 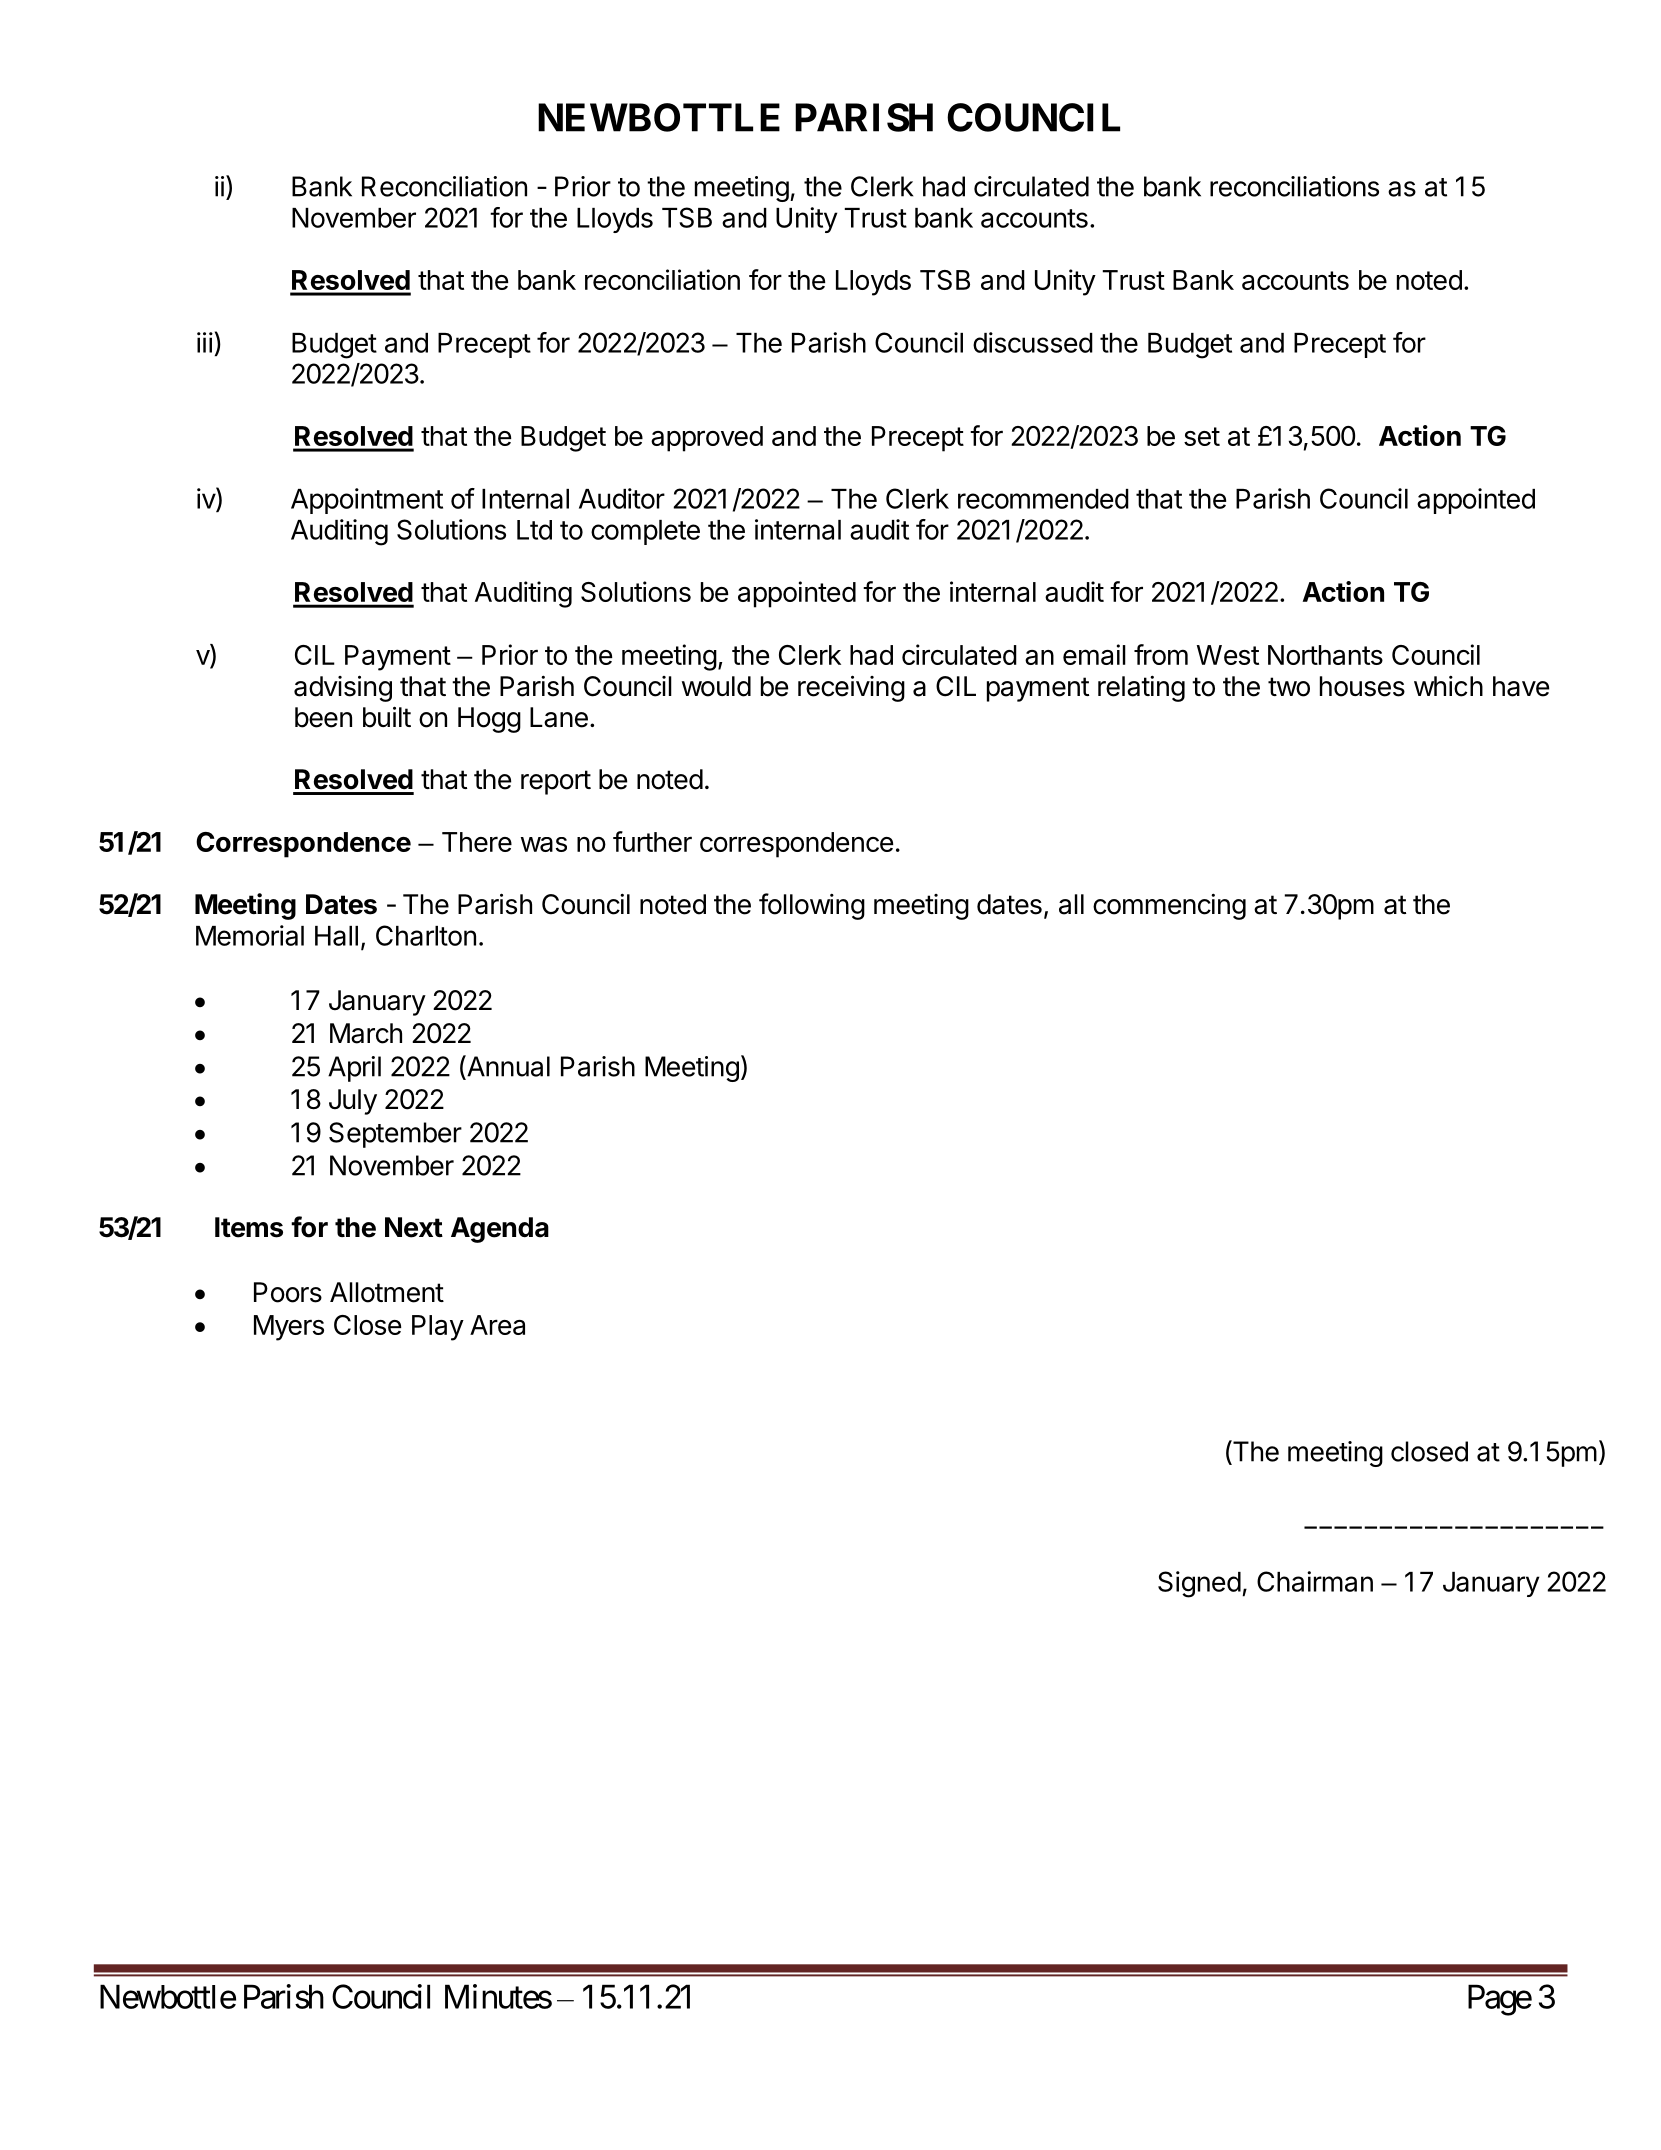 What do you see at coordinates (1362, 686) in the page?
I see `houses` at bounding box center [1362, 686].
